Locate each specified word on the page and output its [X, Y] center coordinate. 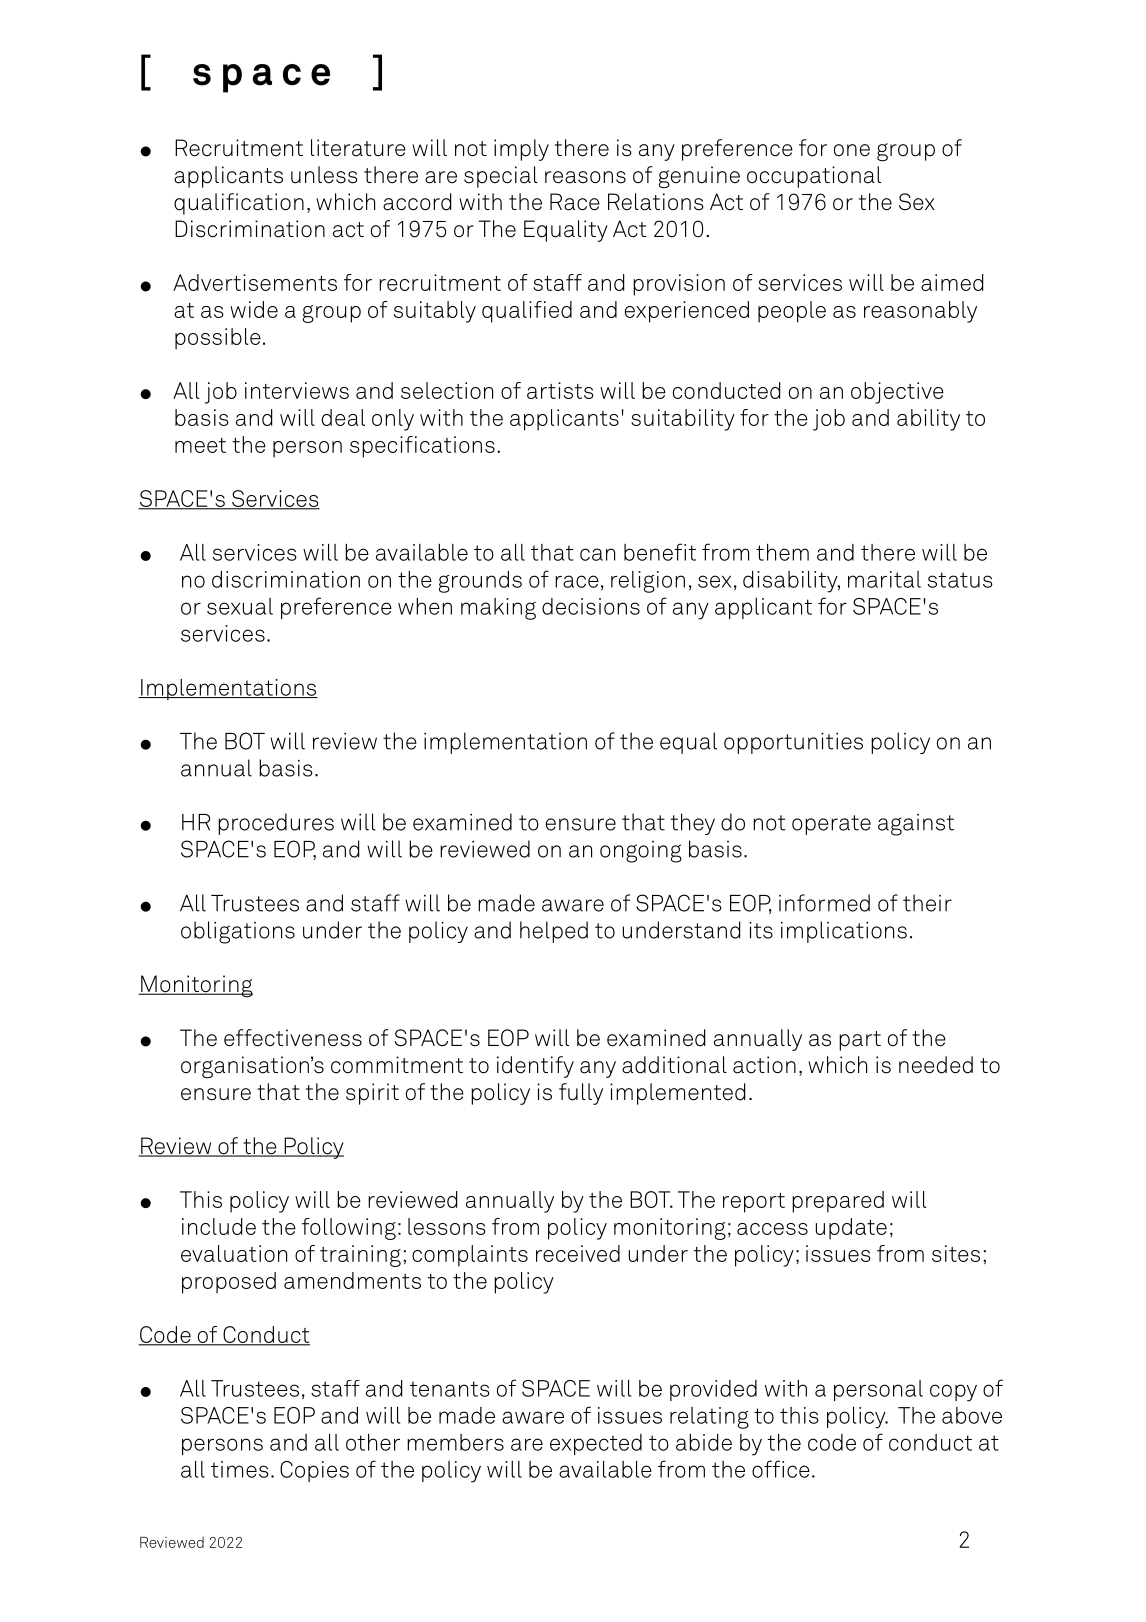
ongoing [641, 852]
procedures [276, 824]
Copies [314, 1471]
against [916, 825]
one [852, 150]
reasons [585, 177]
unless [324, 175]
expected [596, 1444]
